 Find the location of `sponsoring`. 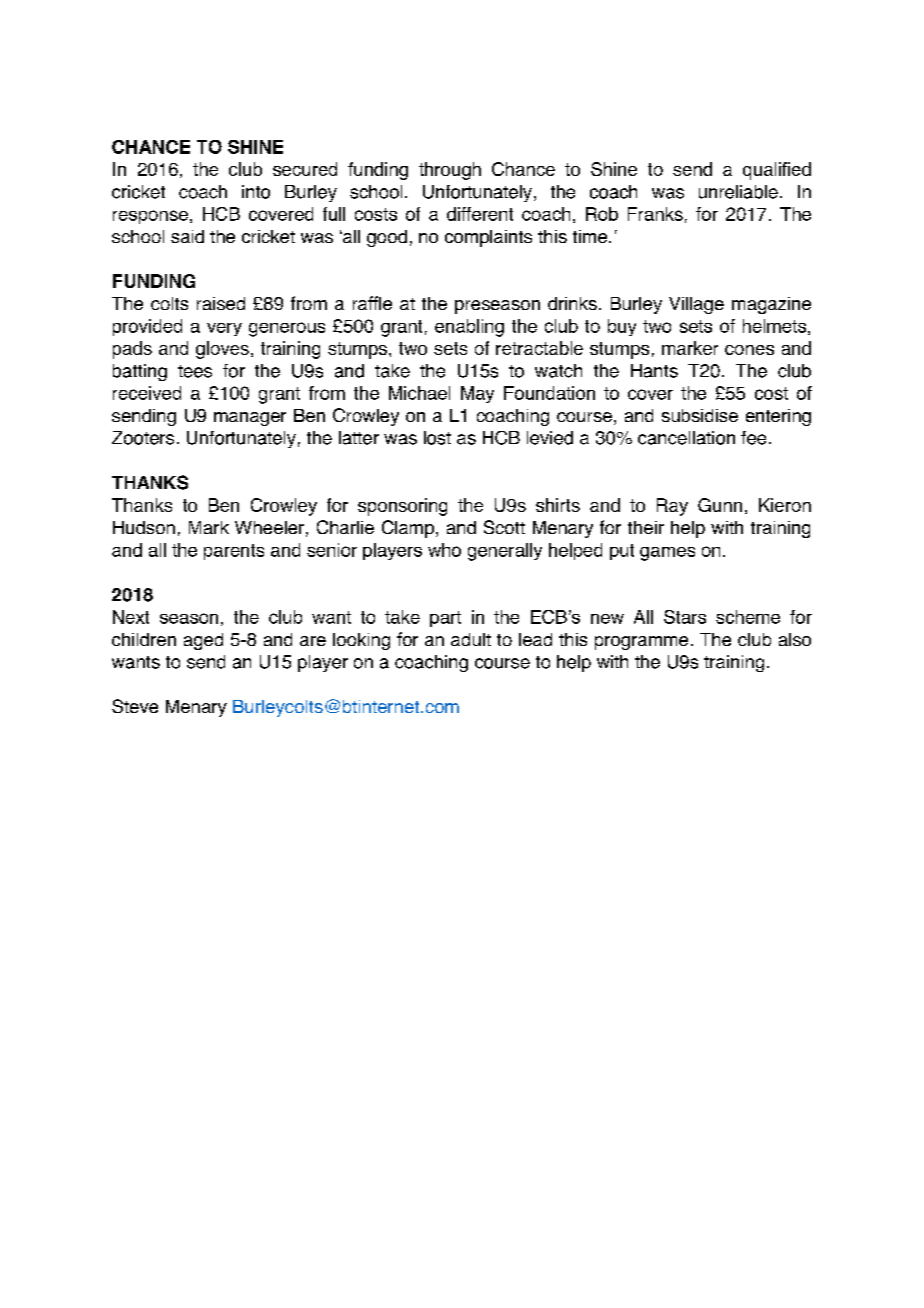

sponsoring is located at coordinates (402, 507).
